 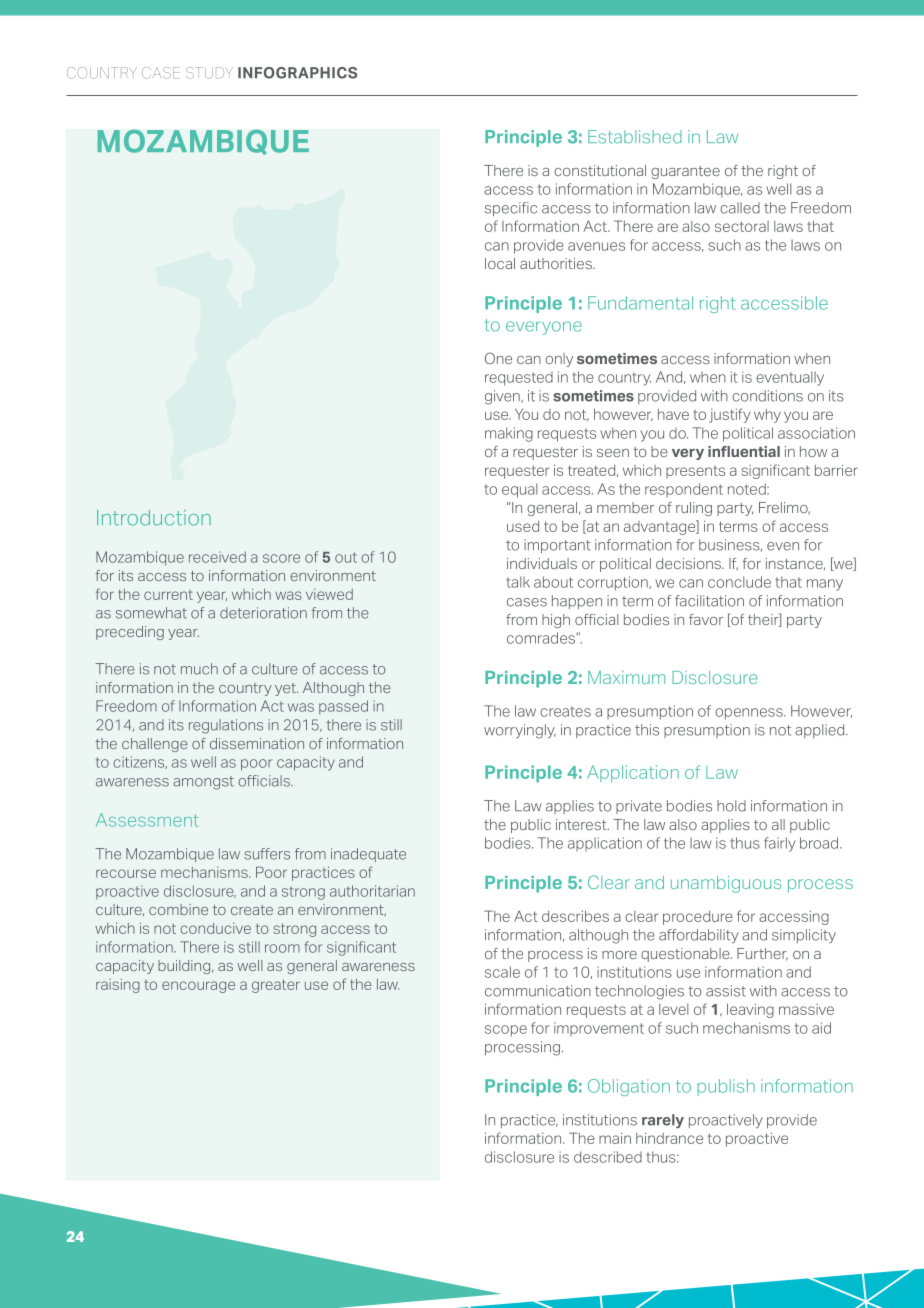 What do you see at coordinates (511, 209) in the page?
I see `specific` at bounding box center [511, 209].
